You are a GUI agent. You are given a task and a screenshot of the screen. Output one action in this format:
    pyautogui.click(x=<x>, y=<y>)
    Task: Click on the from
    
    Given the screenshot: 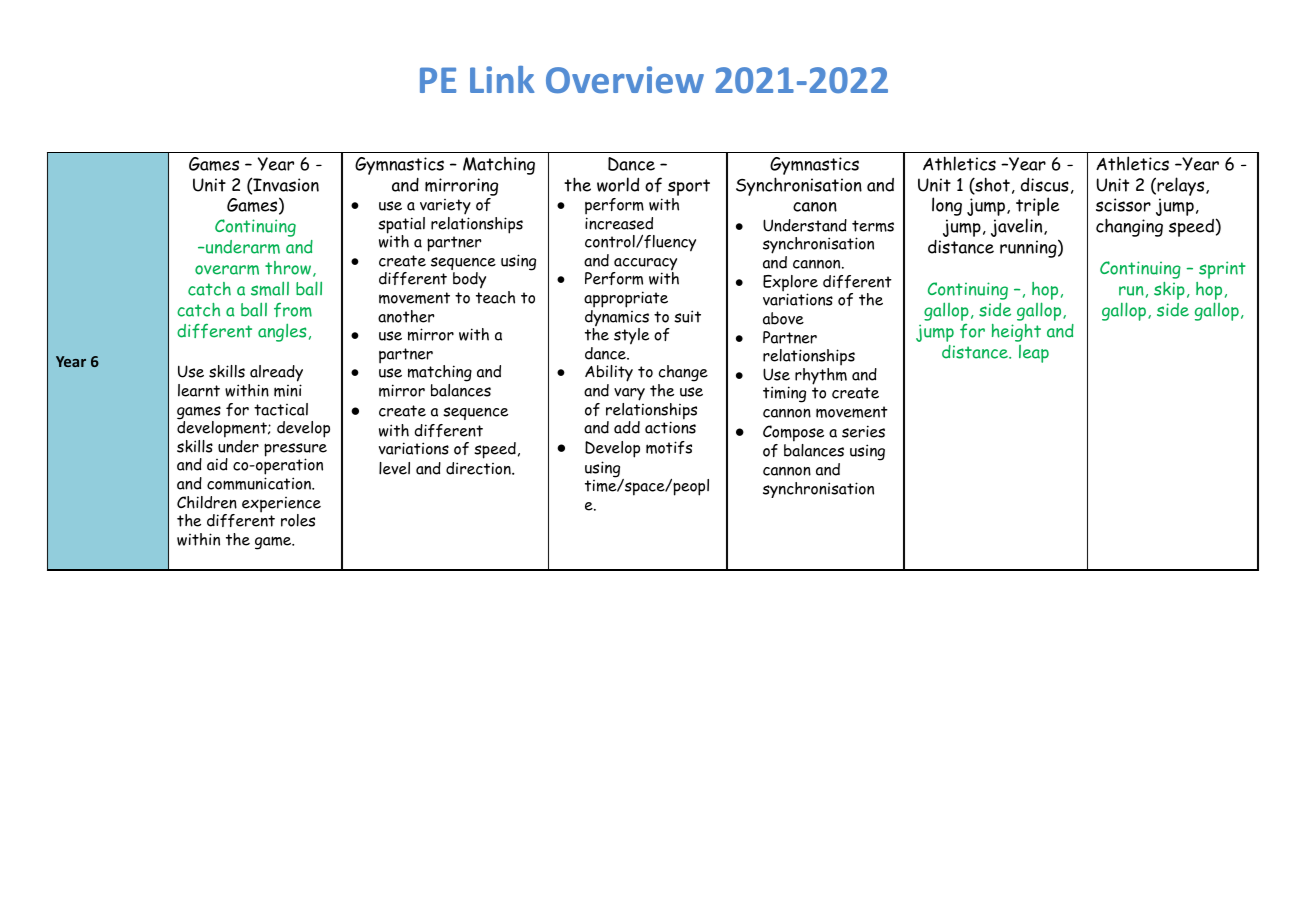 What is the action you would take?
    pyautogui.click(x=293, y=310)
